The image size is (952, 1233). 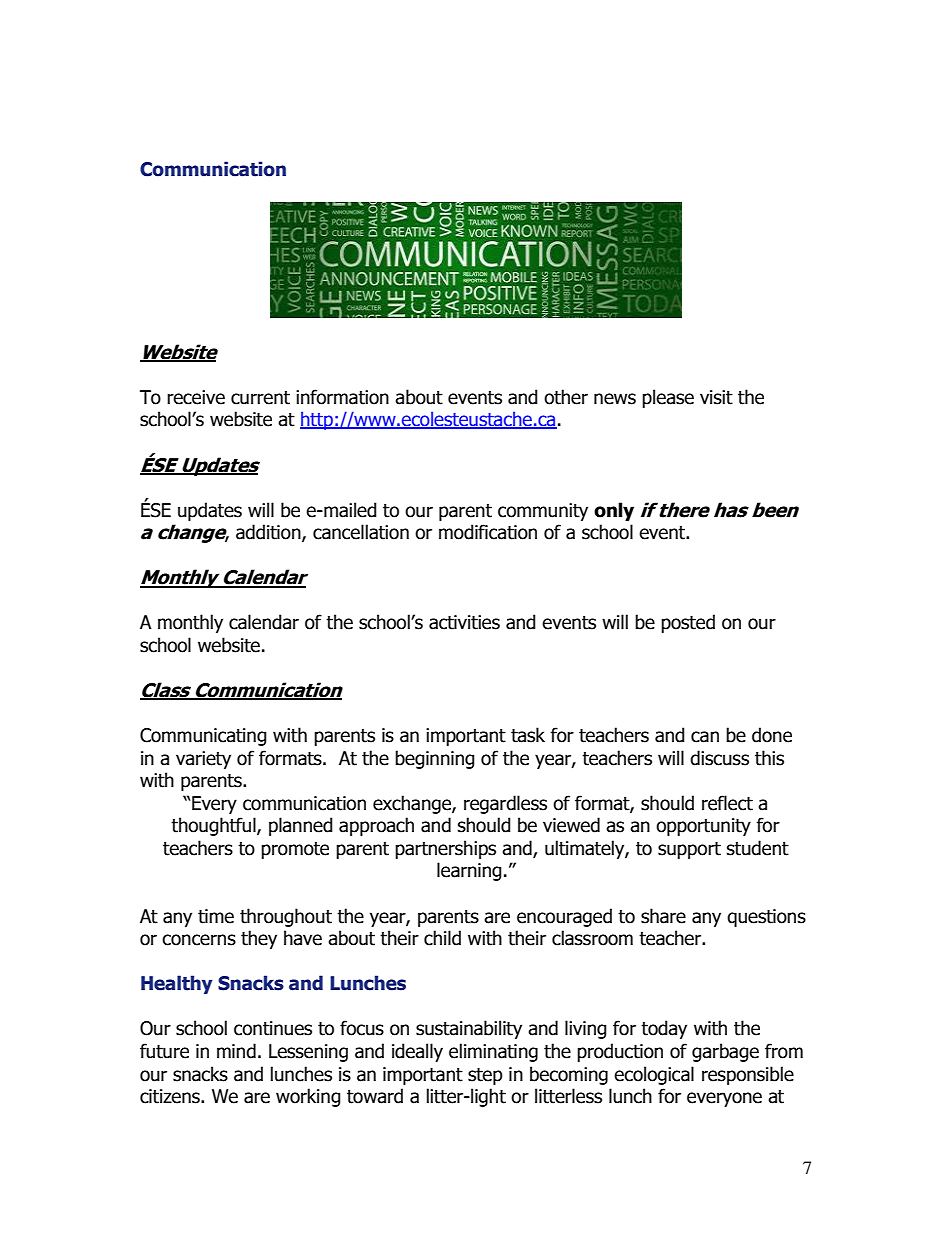 I want to click on step, so click(x=485, y=1076).
